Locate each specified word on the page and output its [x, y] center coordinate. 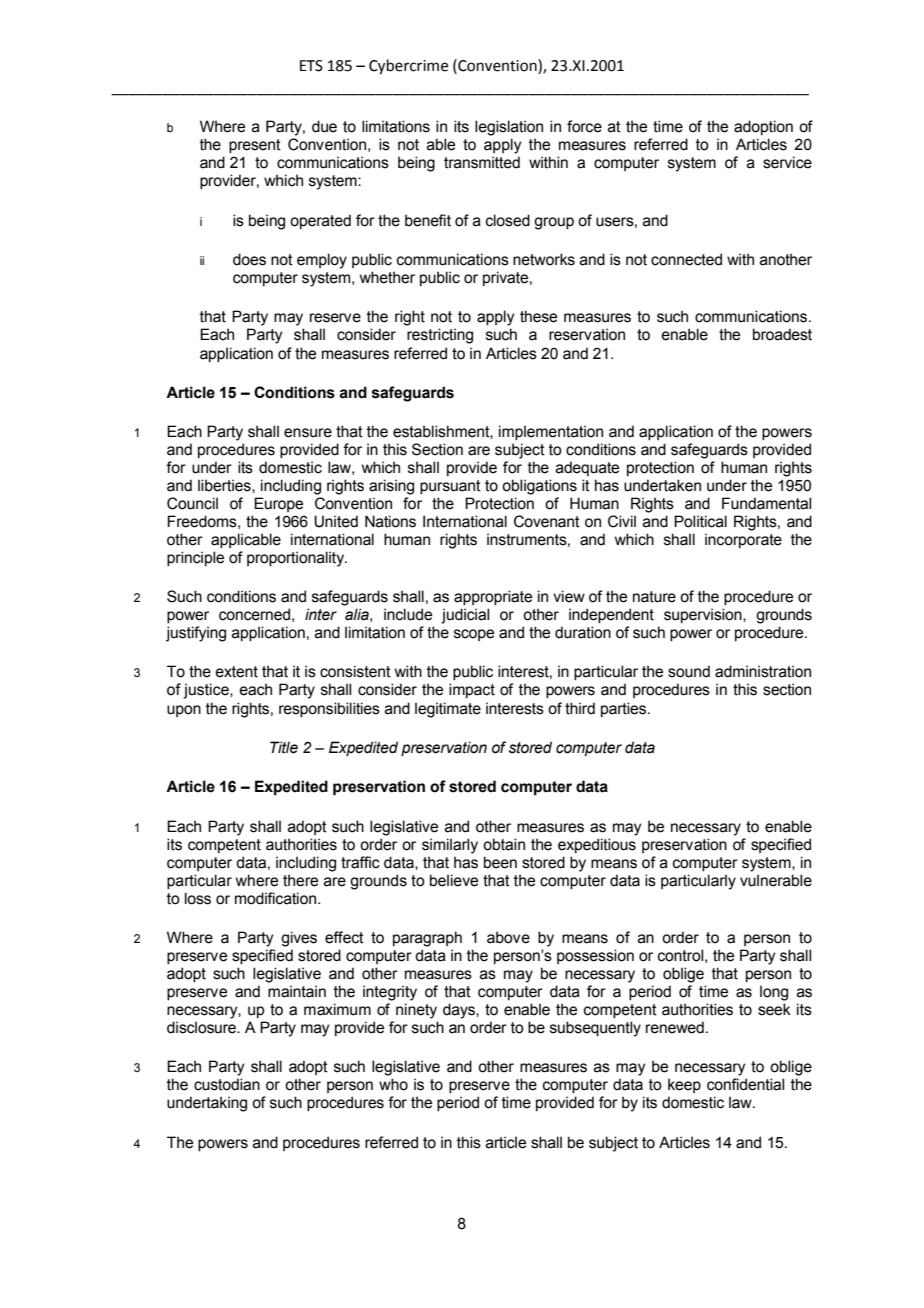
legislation [509, 128]
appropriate [493, 597]
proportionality [297, 559]
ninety [416, 1011]
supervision [704, 615]
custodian [227, 1084]
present [255, 146]
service [787, 162]
